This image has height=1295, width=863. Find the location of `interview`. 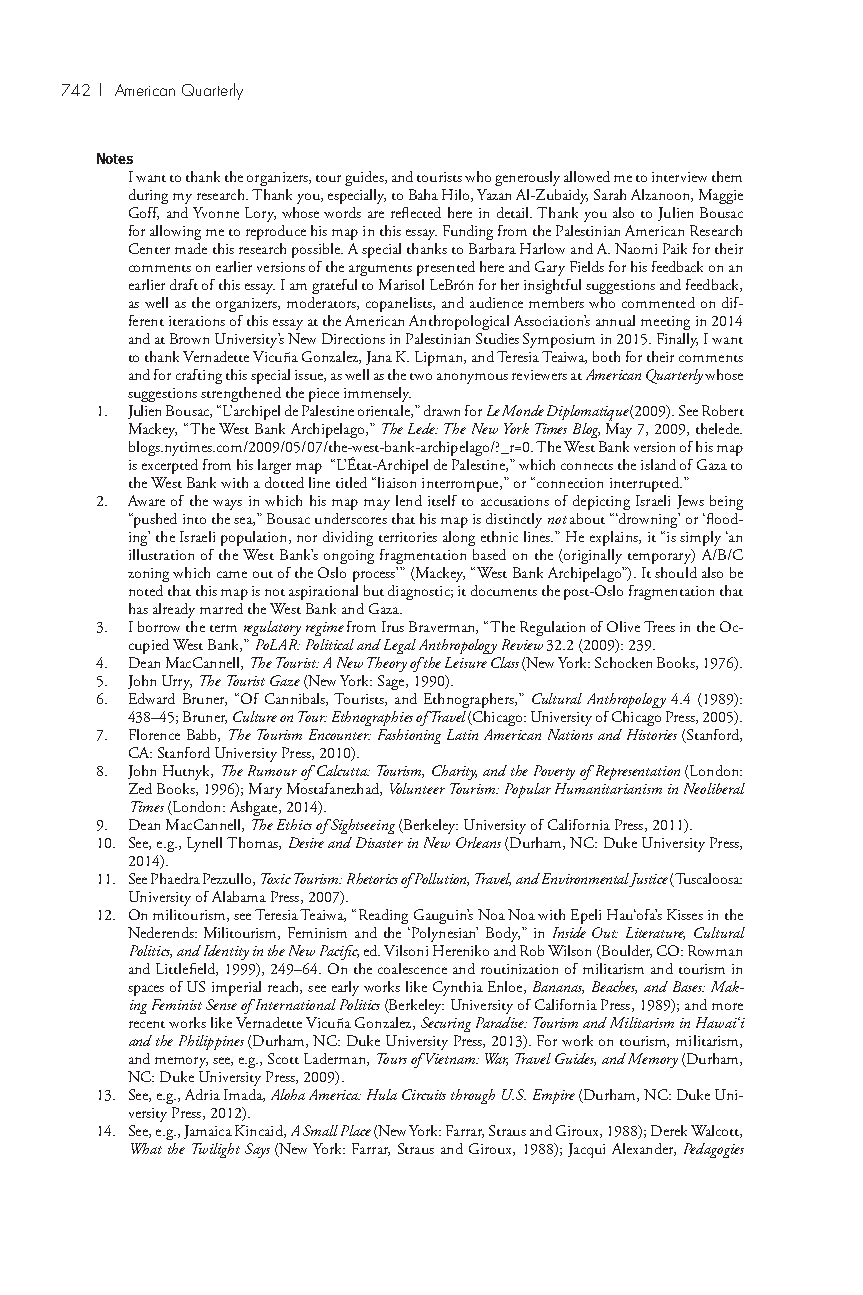

interview is located at coordinates (679, 177).
